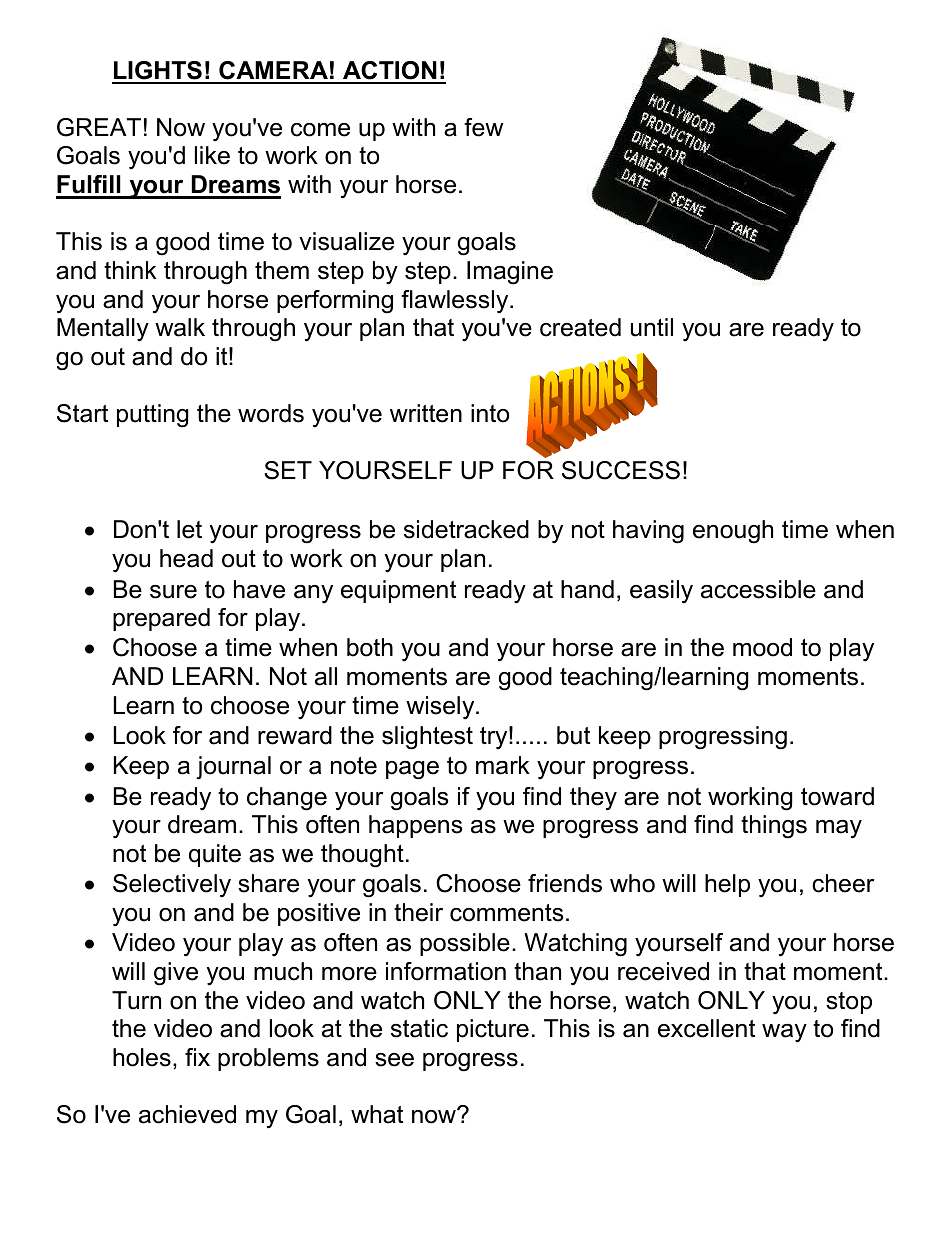  What do you see at coordinates (398, 591) in the page?
I see `equipment` at bounding box center [398, 591].
